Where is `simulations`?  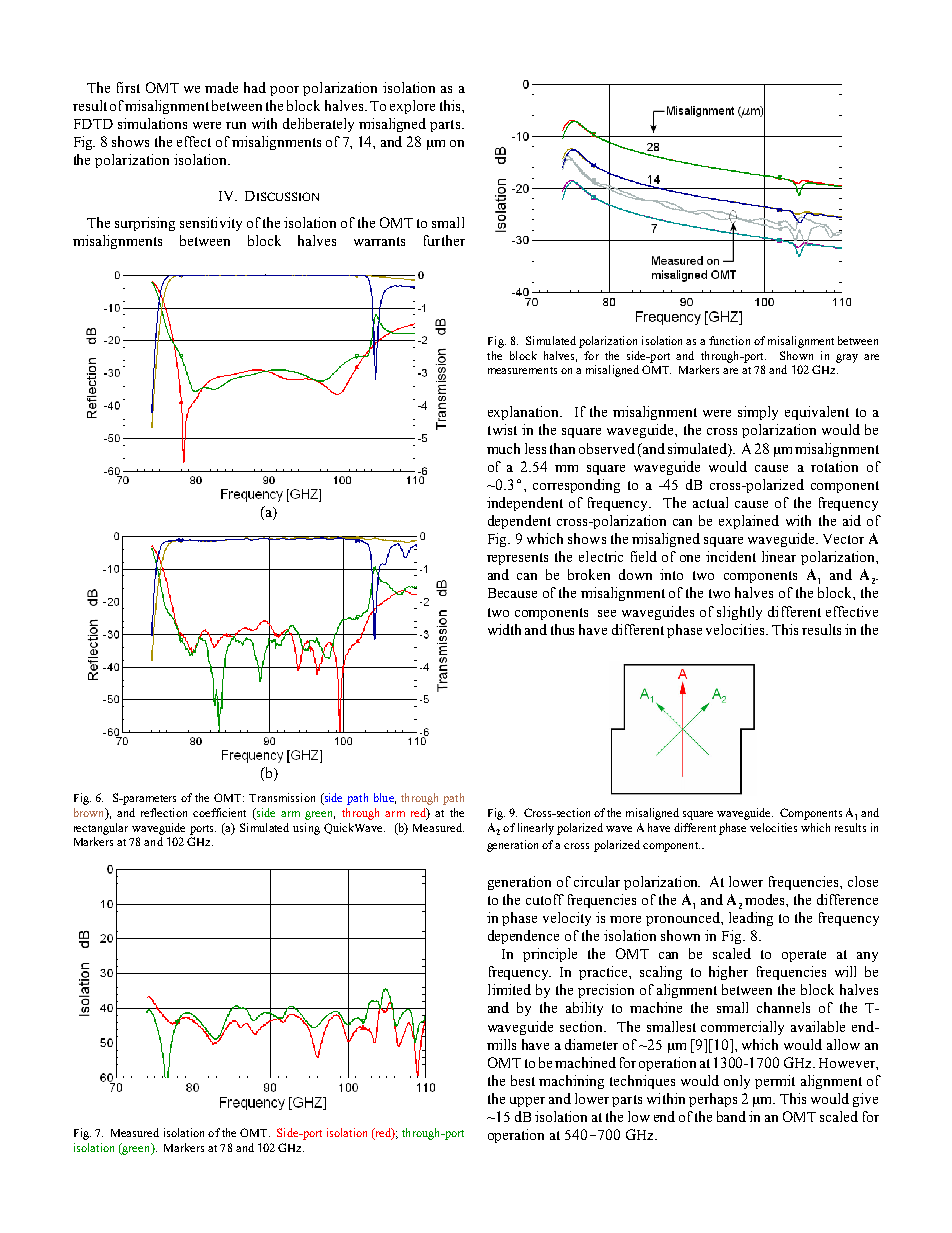
simulations is located at coordinates (152, 123).
